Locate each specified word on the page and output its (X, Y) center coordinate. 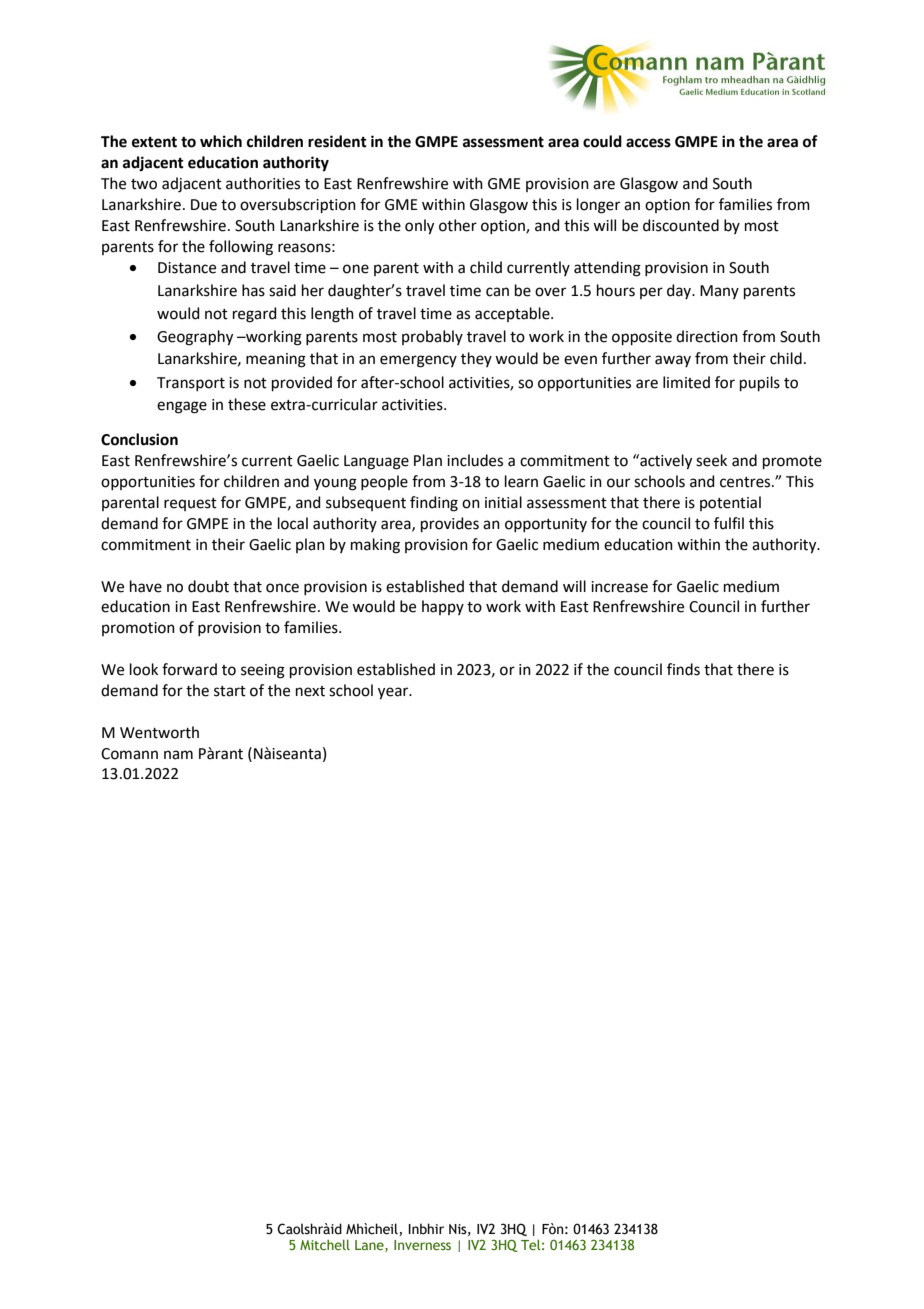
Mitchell (325, 1244)
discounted (681, 225)
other (458, 225)
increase (619, 587)
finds (683, 669)
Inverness (422, 1245)
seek (711, 460)
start (230, 691)
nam (178, 755)
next (310, 691)
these (247, 404)
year (394, 693)
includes (475, 460)
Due (204, 205)
